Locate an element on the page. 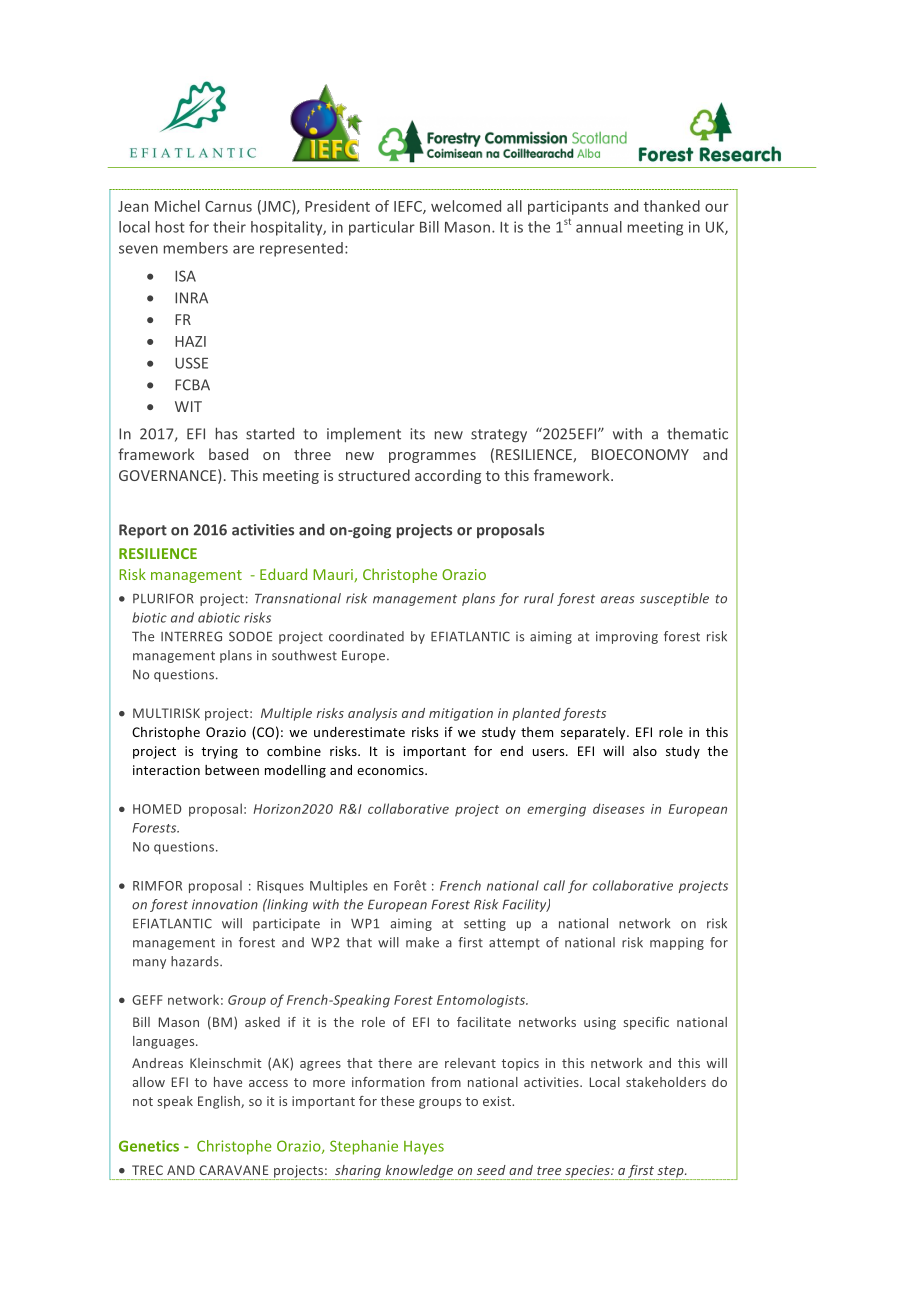 The width and height of the document is (924, 1308). trying is located at coordinates (219, 752).
